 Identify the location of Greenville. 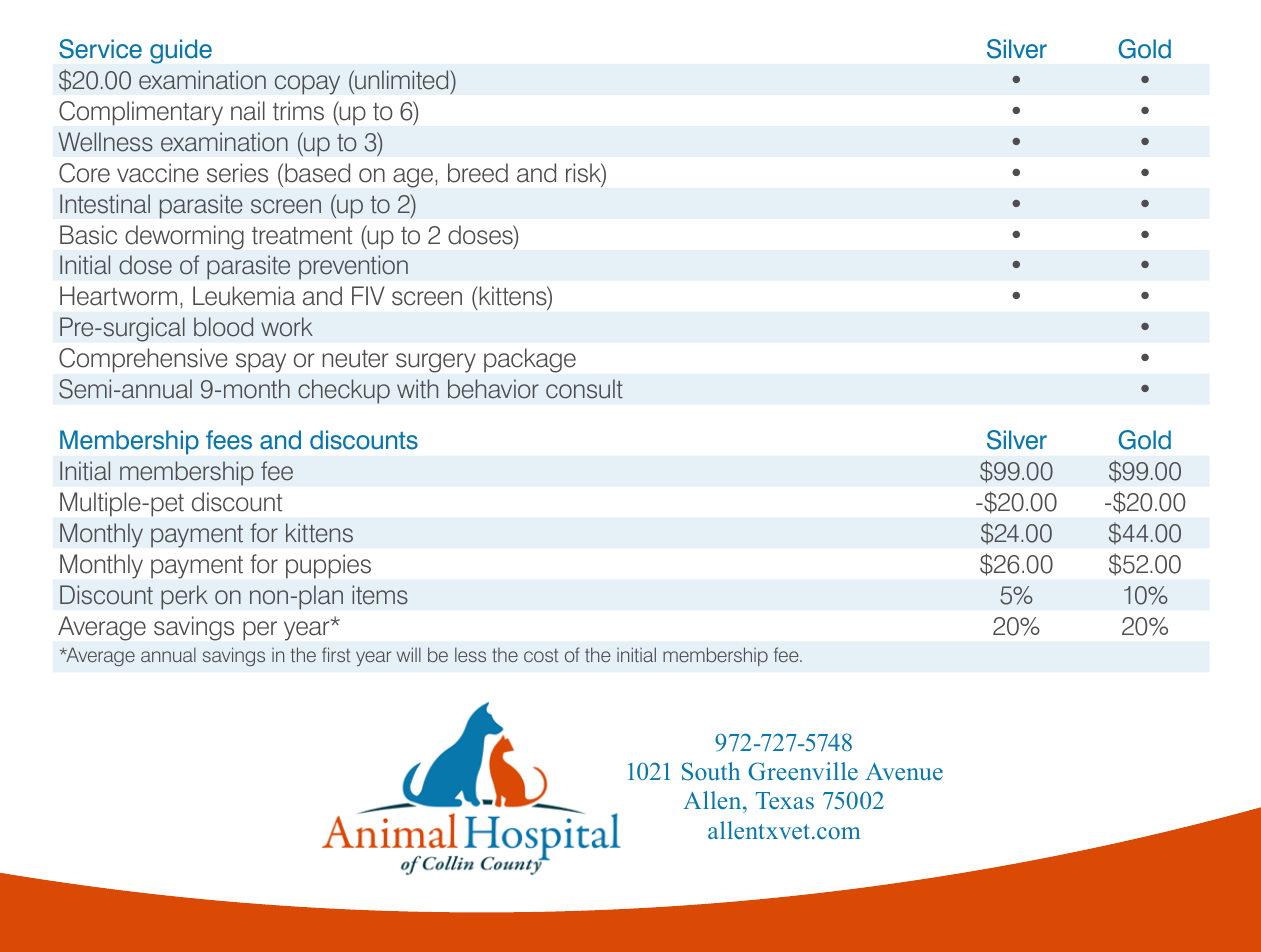
(803, 771).
